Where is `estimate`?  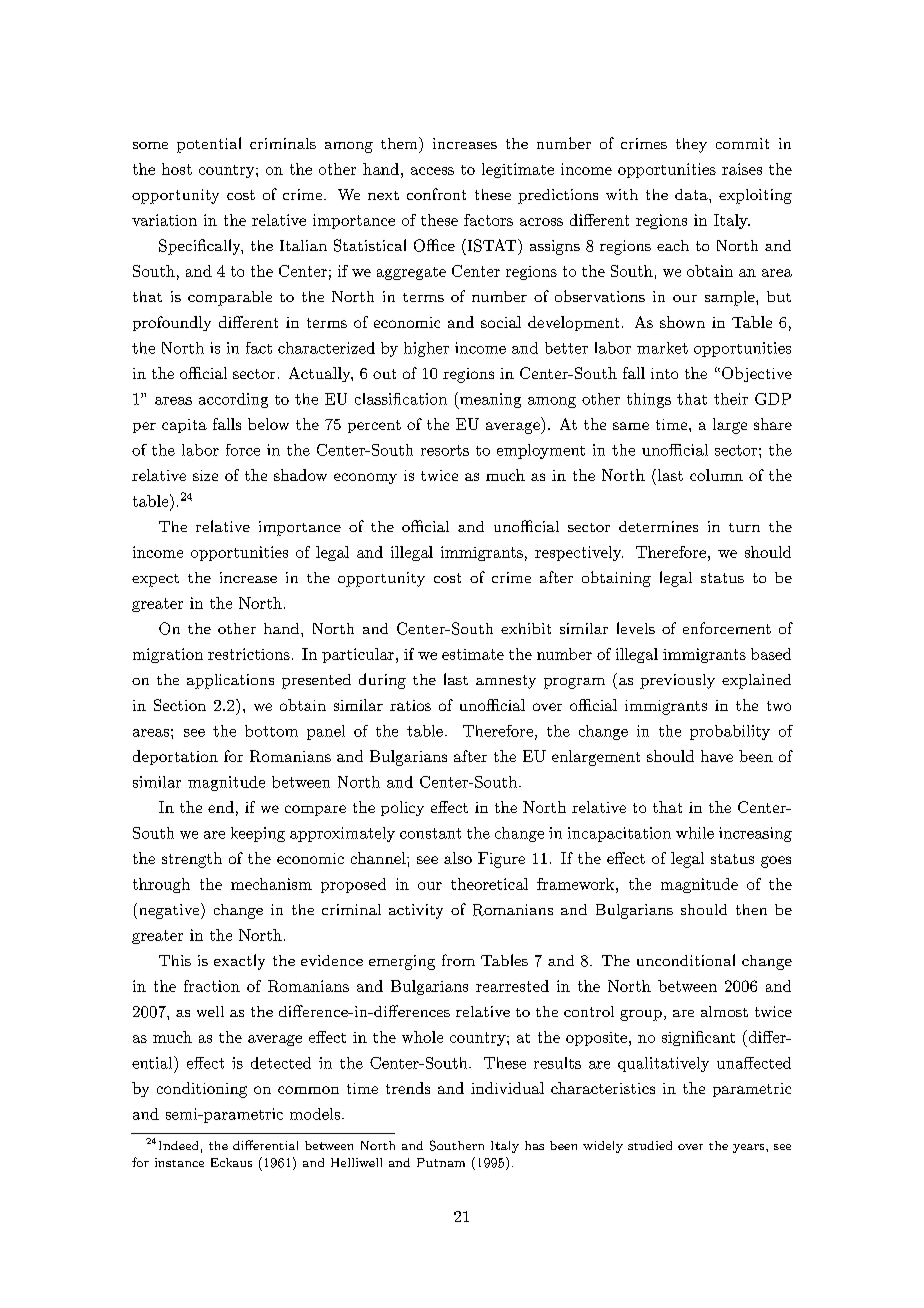
estimate is located at coordinates (473, 654).
